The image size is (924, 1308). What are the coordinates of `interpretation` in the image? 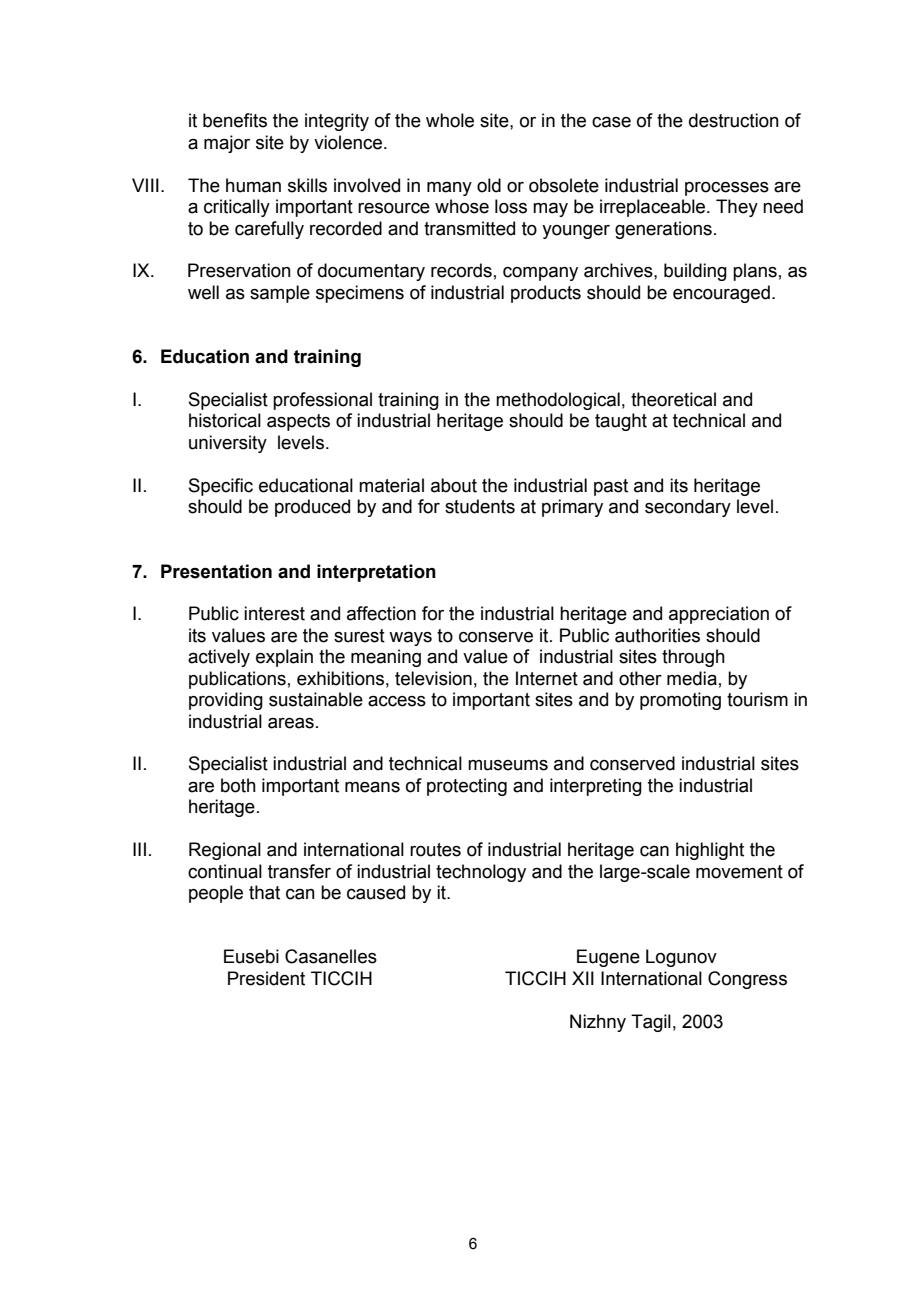 It's located at (376, 573).
